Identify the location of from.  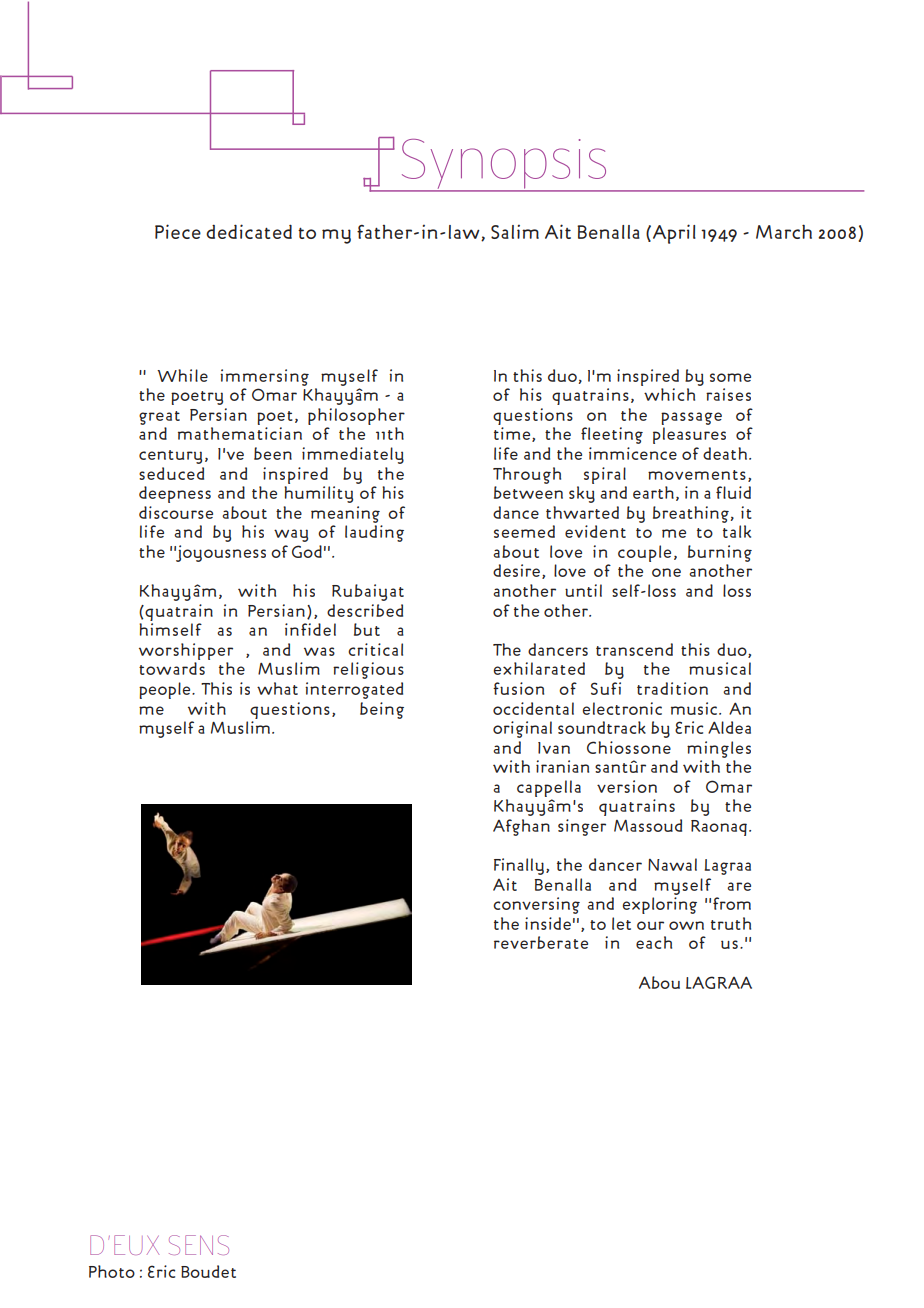
(732, 903).
